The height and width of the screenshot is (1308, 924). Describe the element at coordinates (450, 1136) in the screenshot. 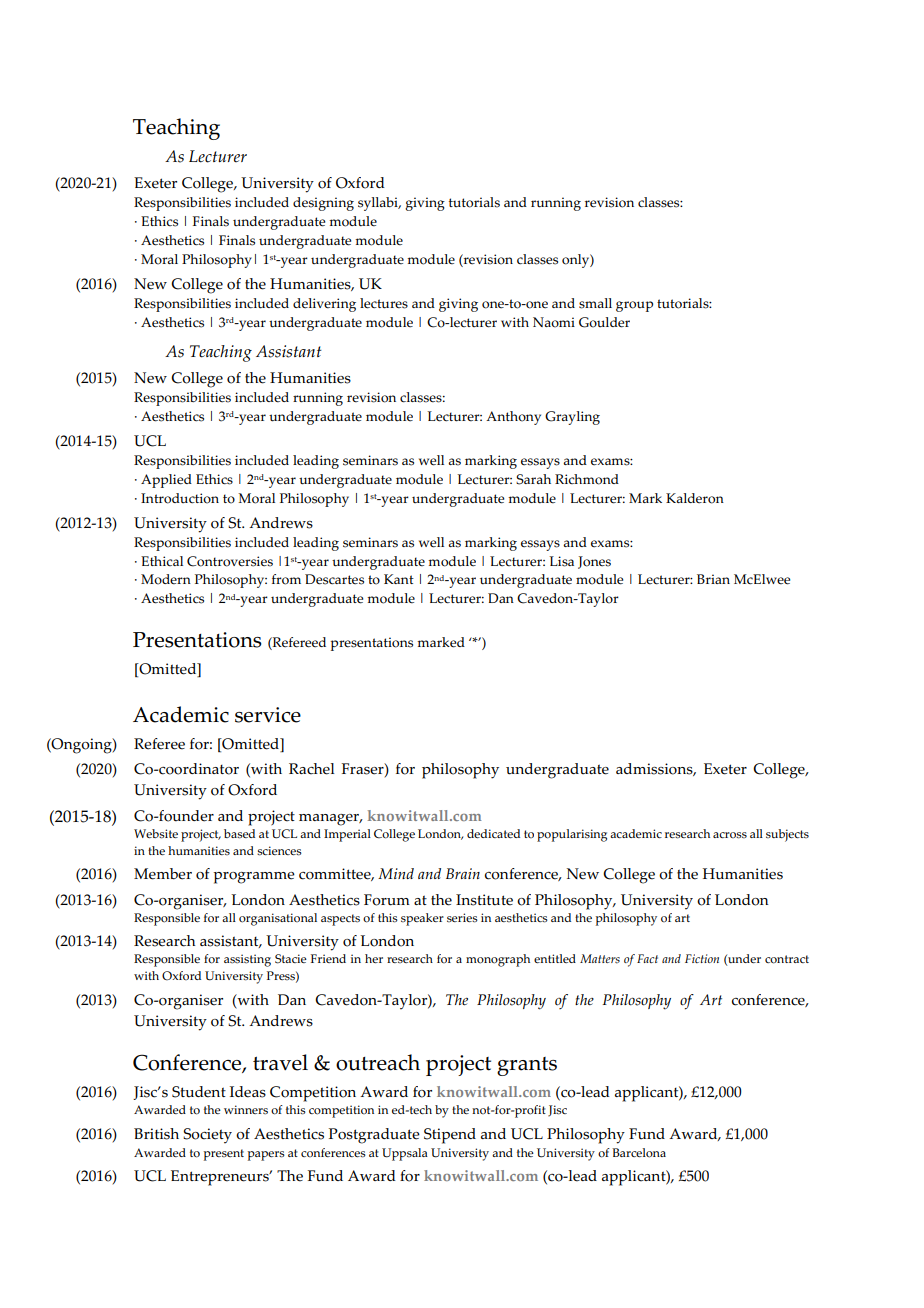

I see `Stipend` at that location.
